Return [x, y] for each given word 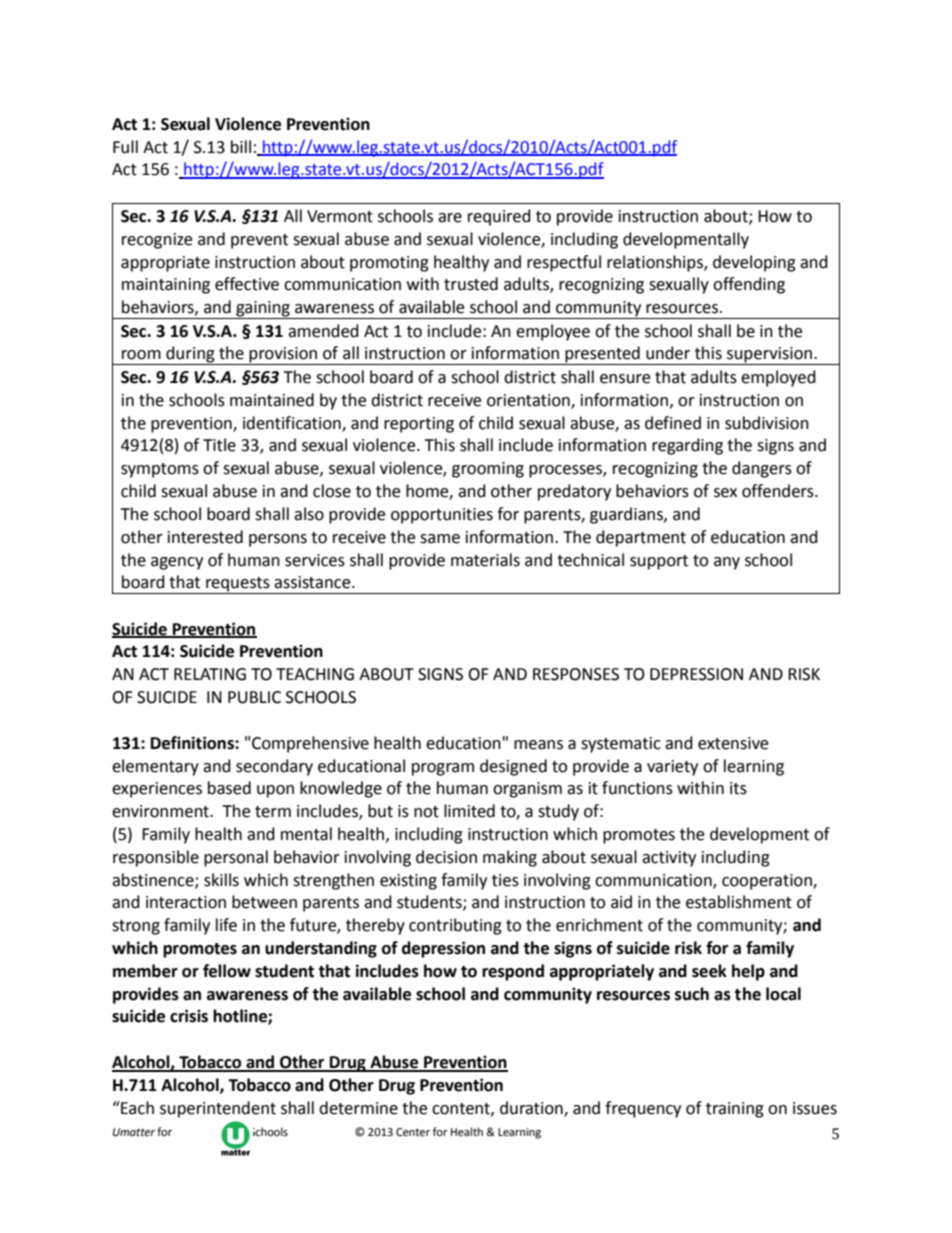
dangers [762, 469]
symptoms [160, 470]
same [440, 539]
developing [754, 263]
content [462, 1109]
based [229, 788]
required [499, 217]
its [738, 788]
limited [469, 811]
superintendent [218, 1109]
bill [241, 147]
